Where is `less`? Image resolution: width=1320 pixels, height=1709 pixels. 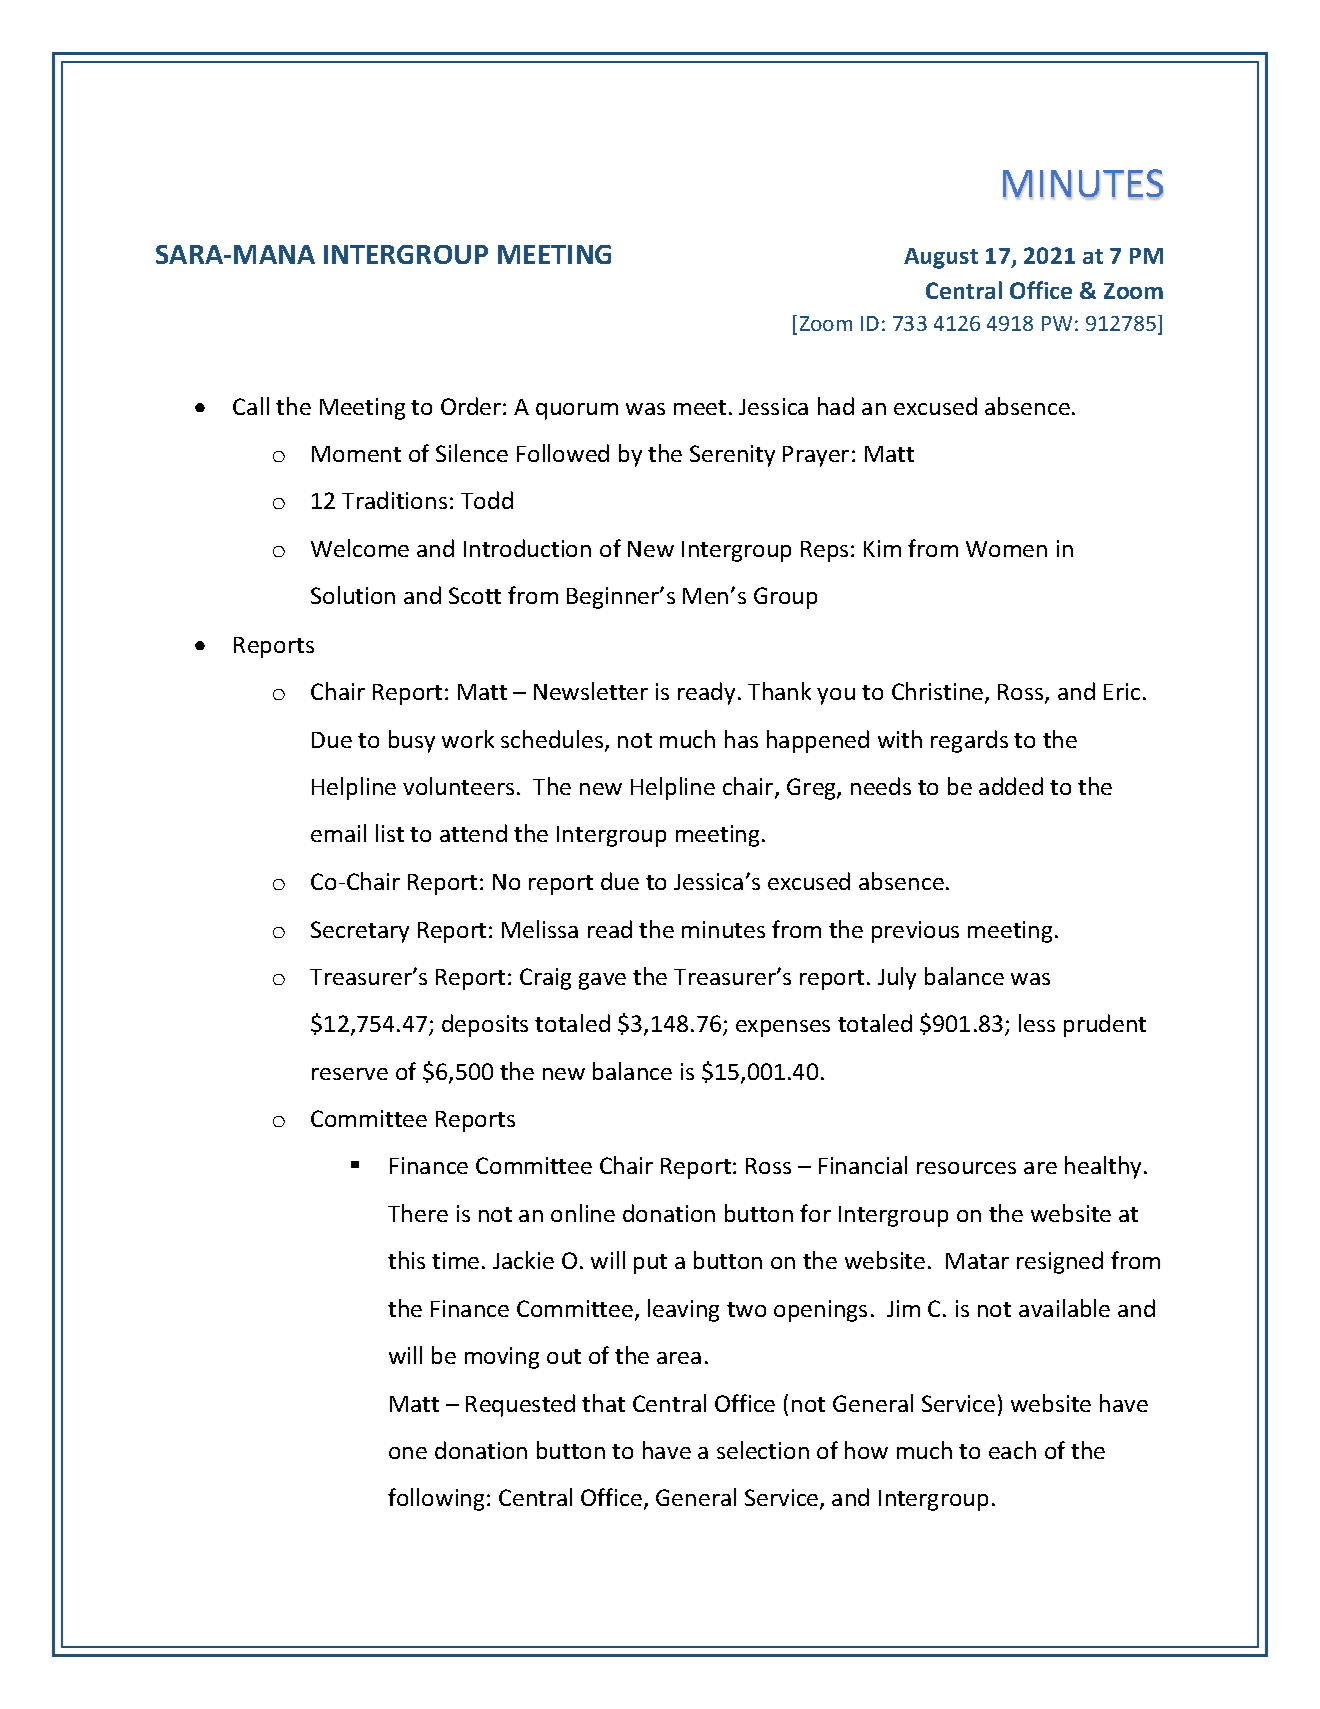 less is located at coordinates (1037, 1023).
